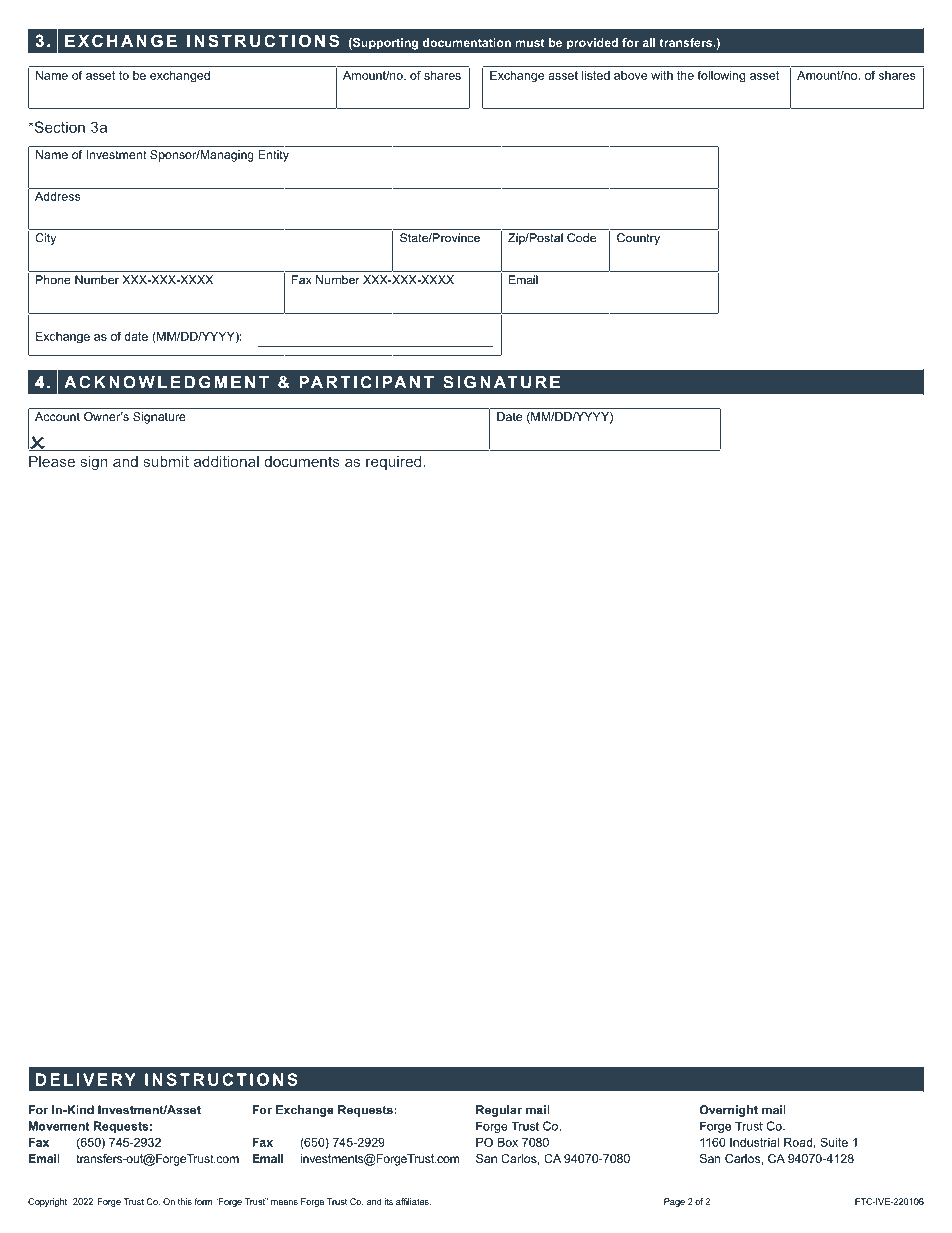 The image size is (952, 1233). I want to click on this, so click(185, 1201).
